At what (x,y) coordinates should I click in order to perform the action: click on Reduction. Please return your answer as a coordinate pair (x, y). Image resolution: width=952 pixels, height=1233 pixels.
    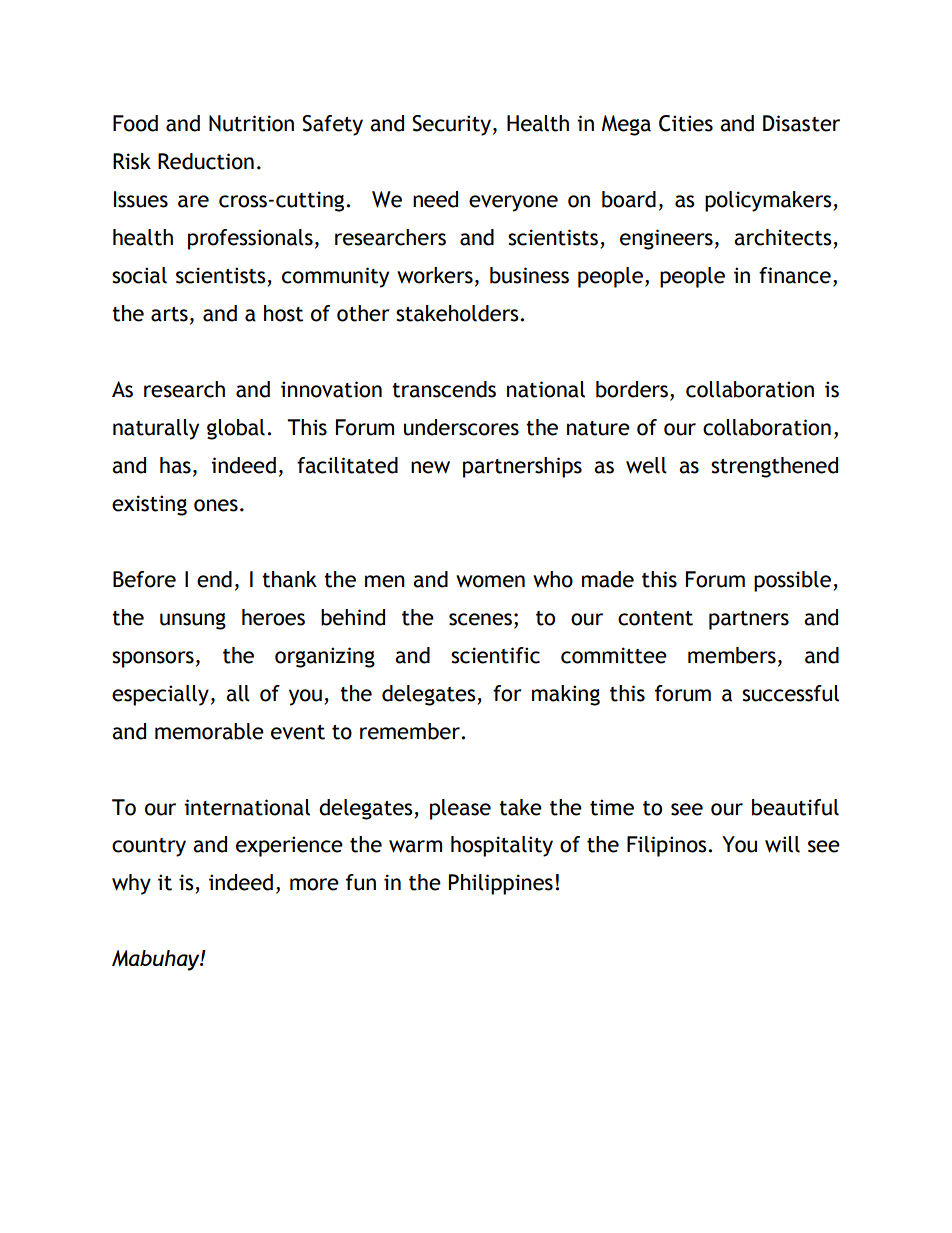
    Looking at the image, I should click on (206, 161).
